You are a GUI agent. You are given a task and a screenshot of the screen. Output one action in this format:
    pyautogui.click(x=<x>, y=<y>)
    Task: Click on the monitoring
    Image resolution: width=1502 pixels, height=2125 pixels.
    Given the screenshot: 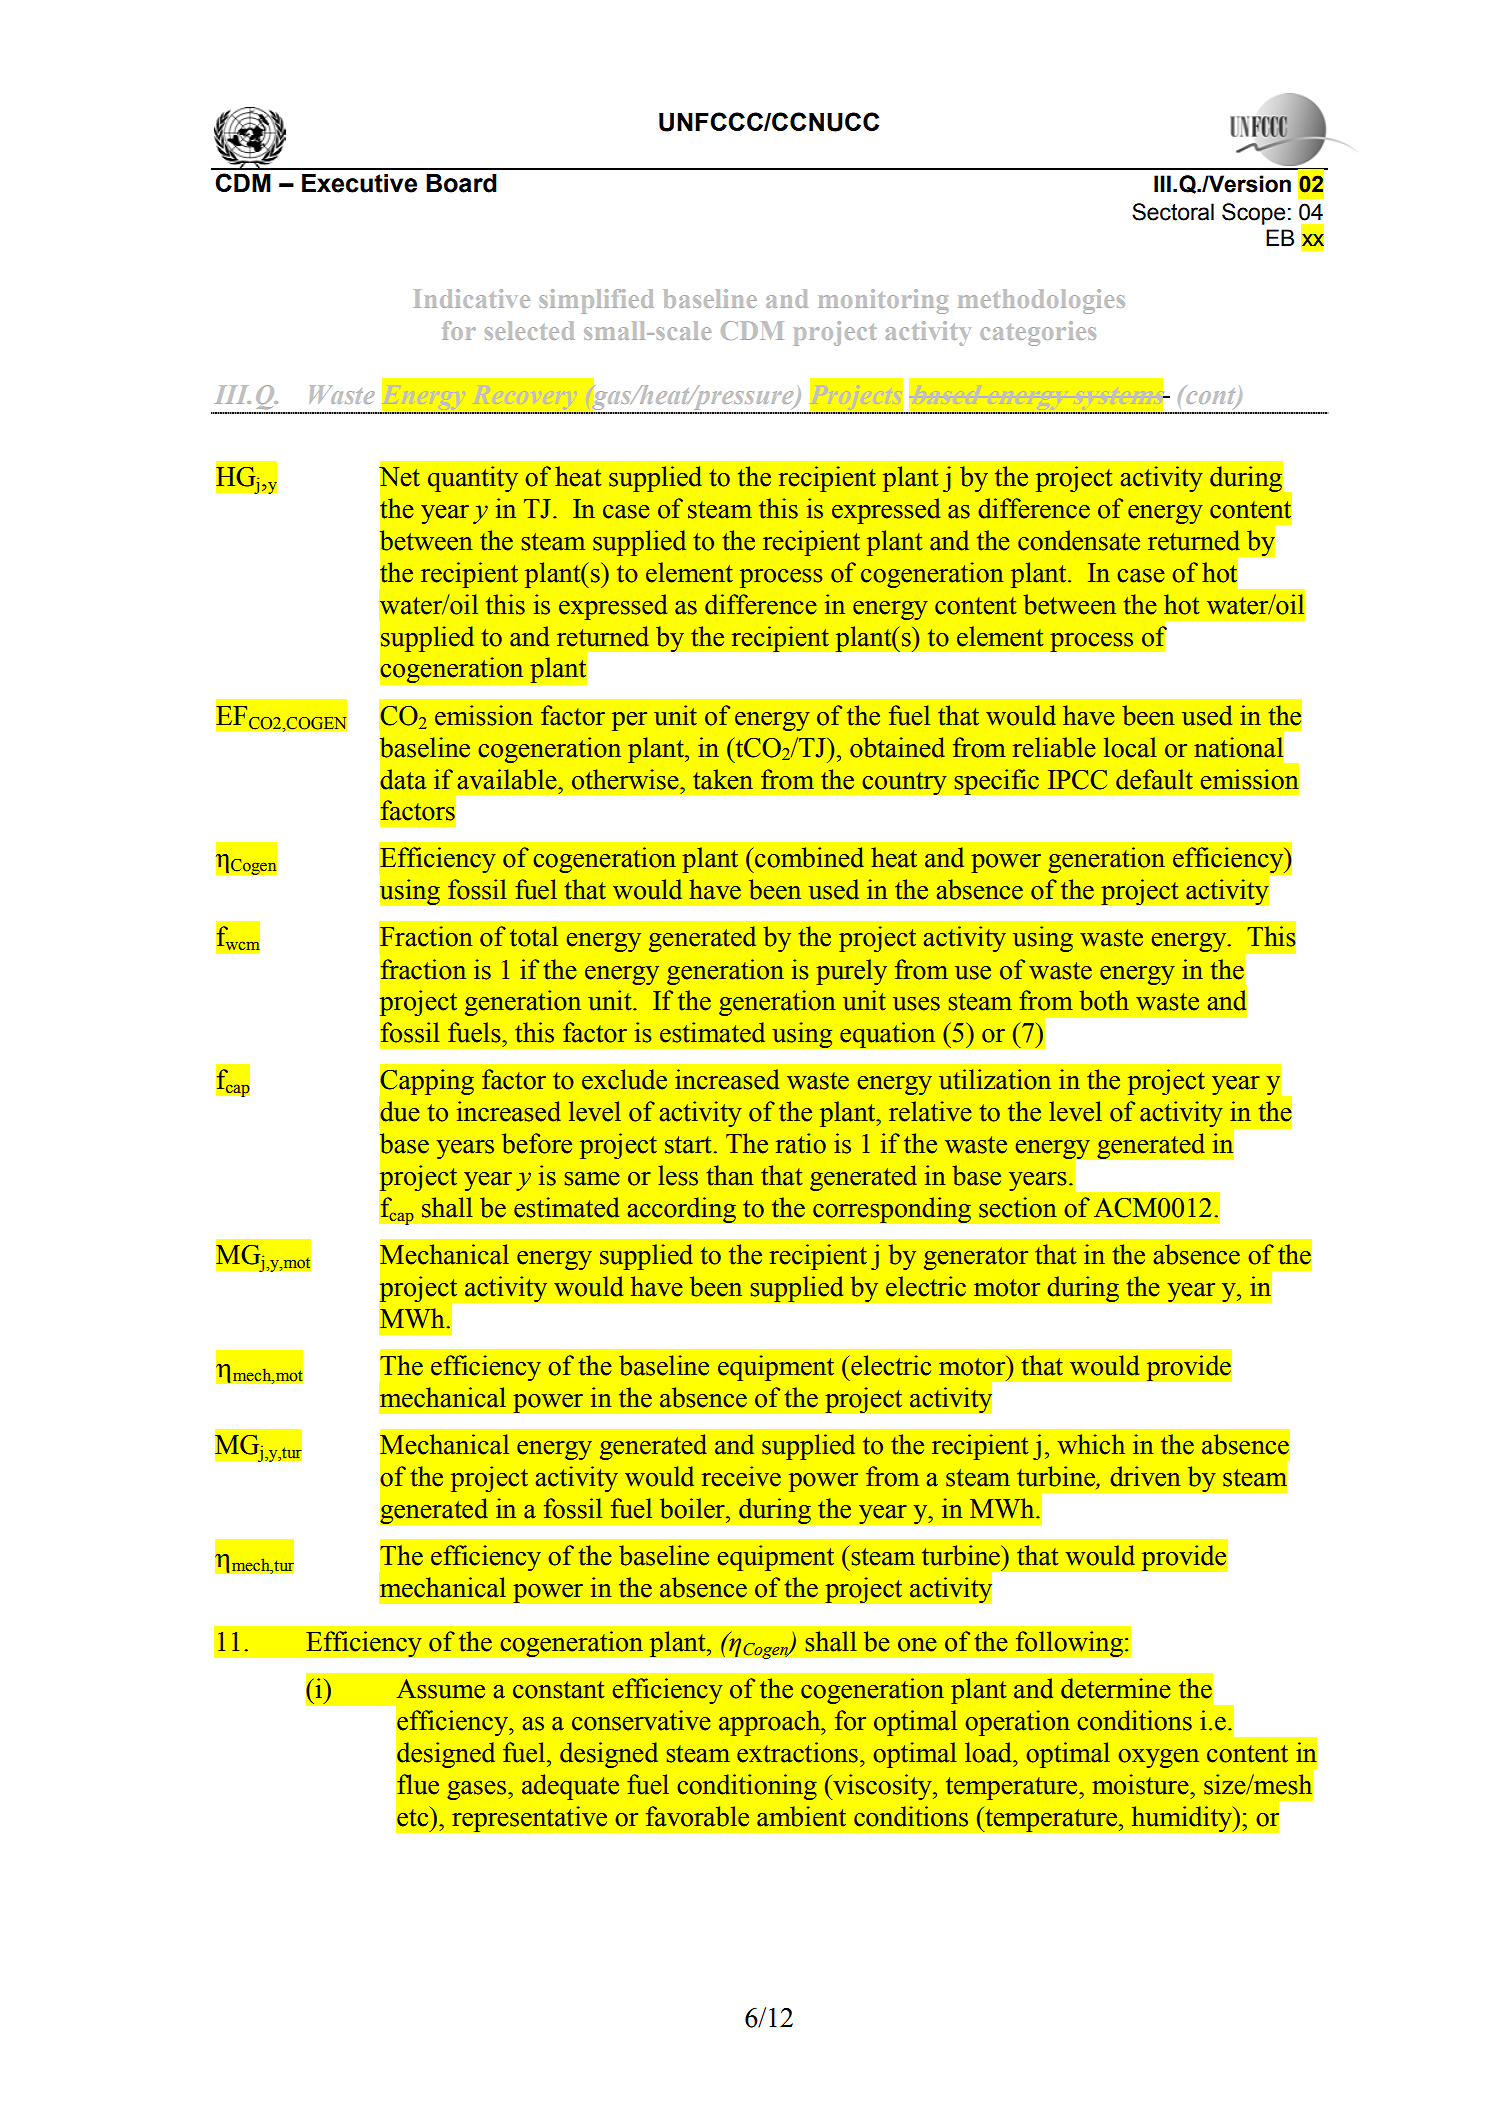 What is the action you would take?
    pyautogui.click(x=883, y=301)
